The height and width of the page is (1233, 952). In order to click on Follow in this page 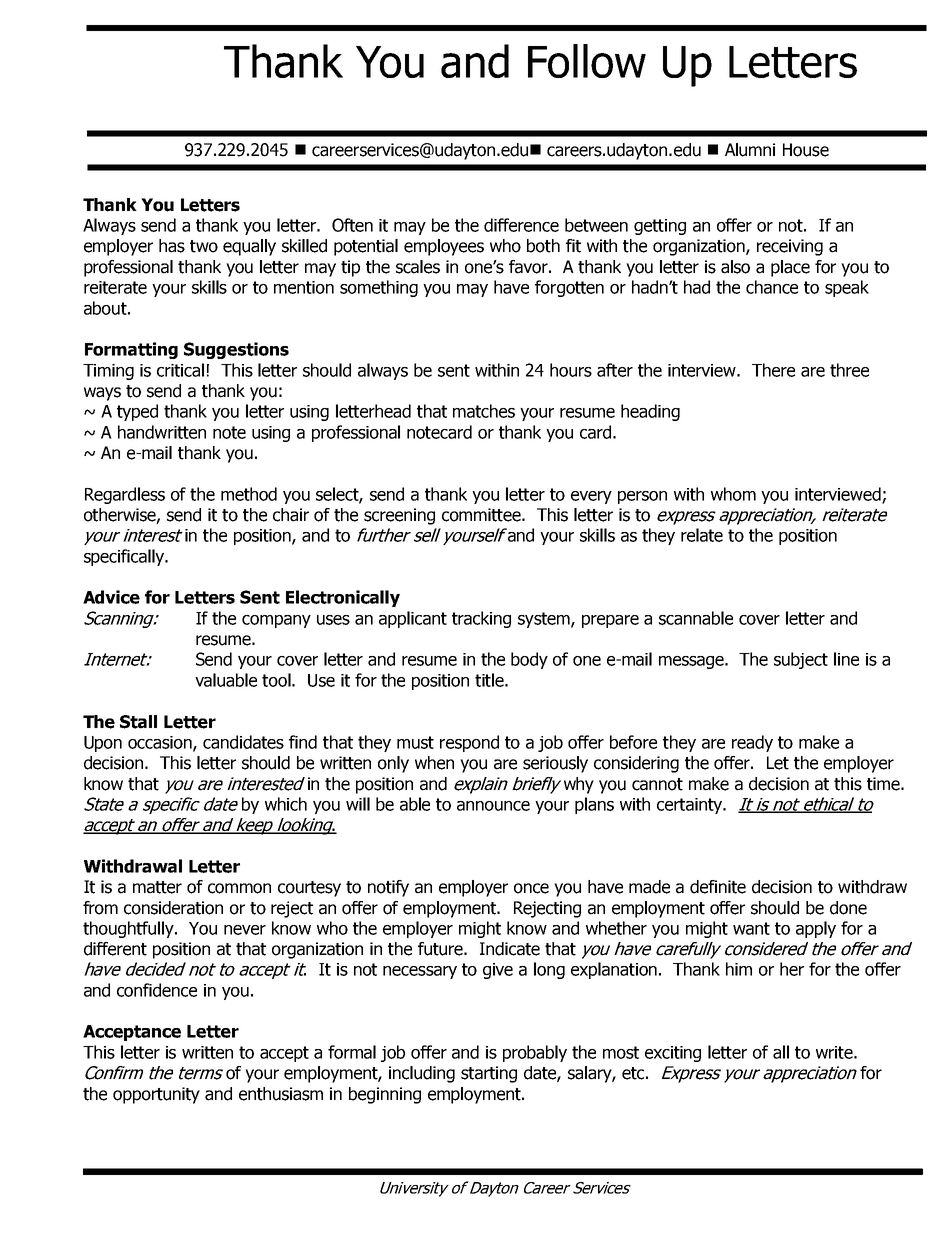, I will do `click(587, 61)`.
